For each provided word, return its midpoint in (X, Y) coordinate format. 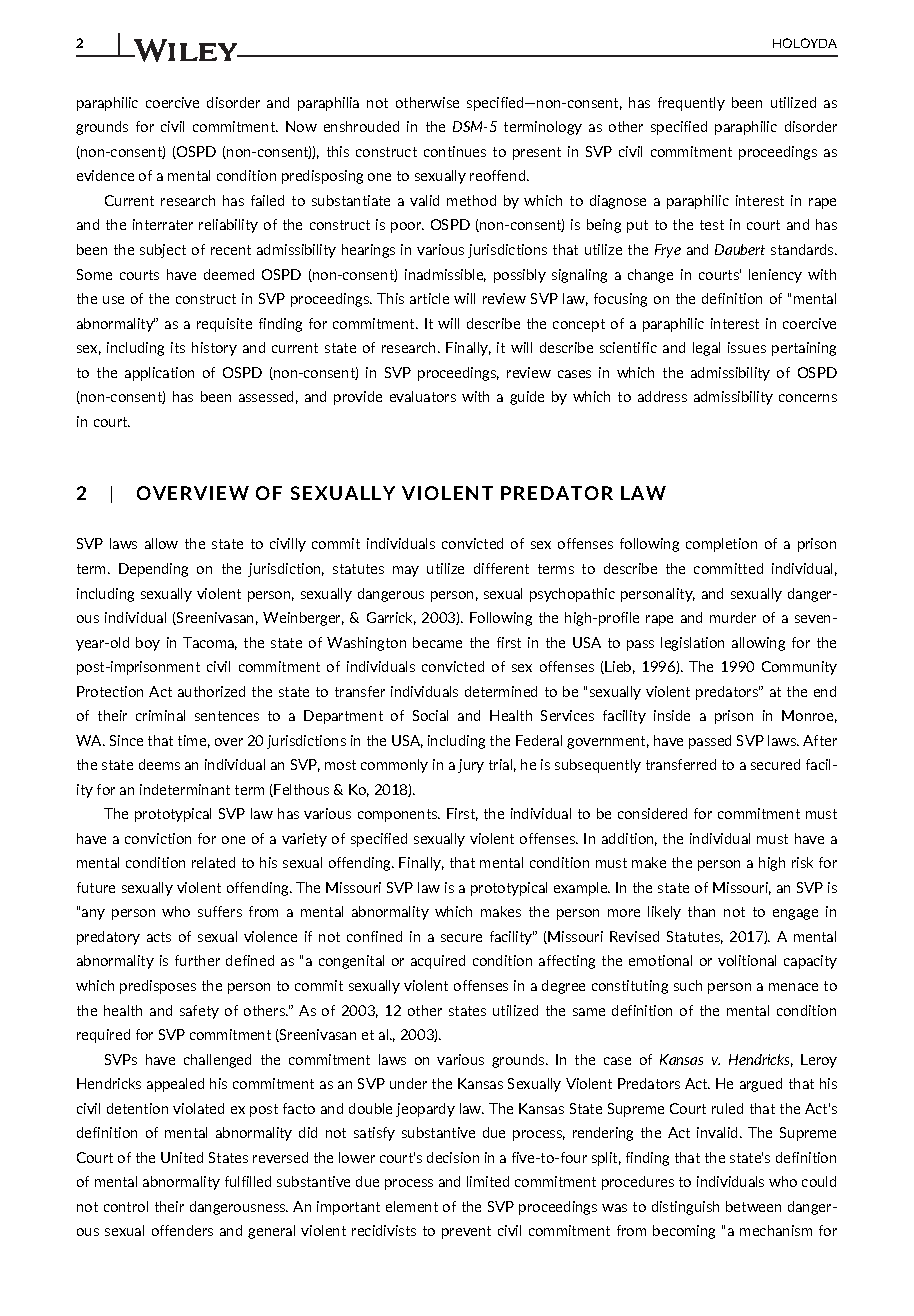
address (662, 396)
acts (159, 937)
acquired (438, 962)
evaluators (423, 396)
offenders (182, 1230)
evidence (105, 175)
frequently (691, 104)
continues (455, 151)
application (159, 374)
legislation (692, 644)
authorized (211, 691)
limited (488, 1181)
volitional (747, 960)
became (437, 642)
